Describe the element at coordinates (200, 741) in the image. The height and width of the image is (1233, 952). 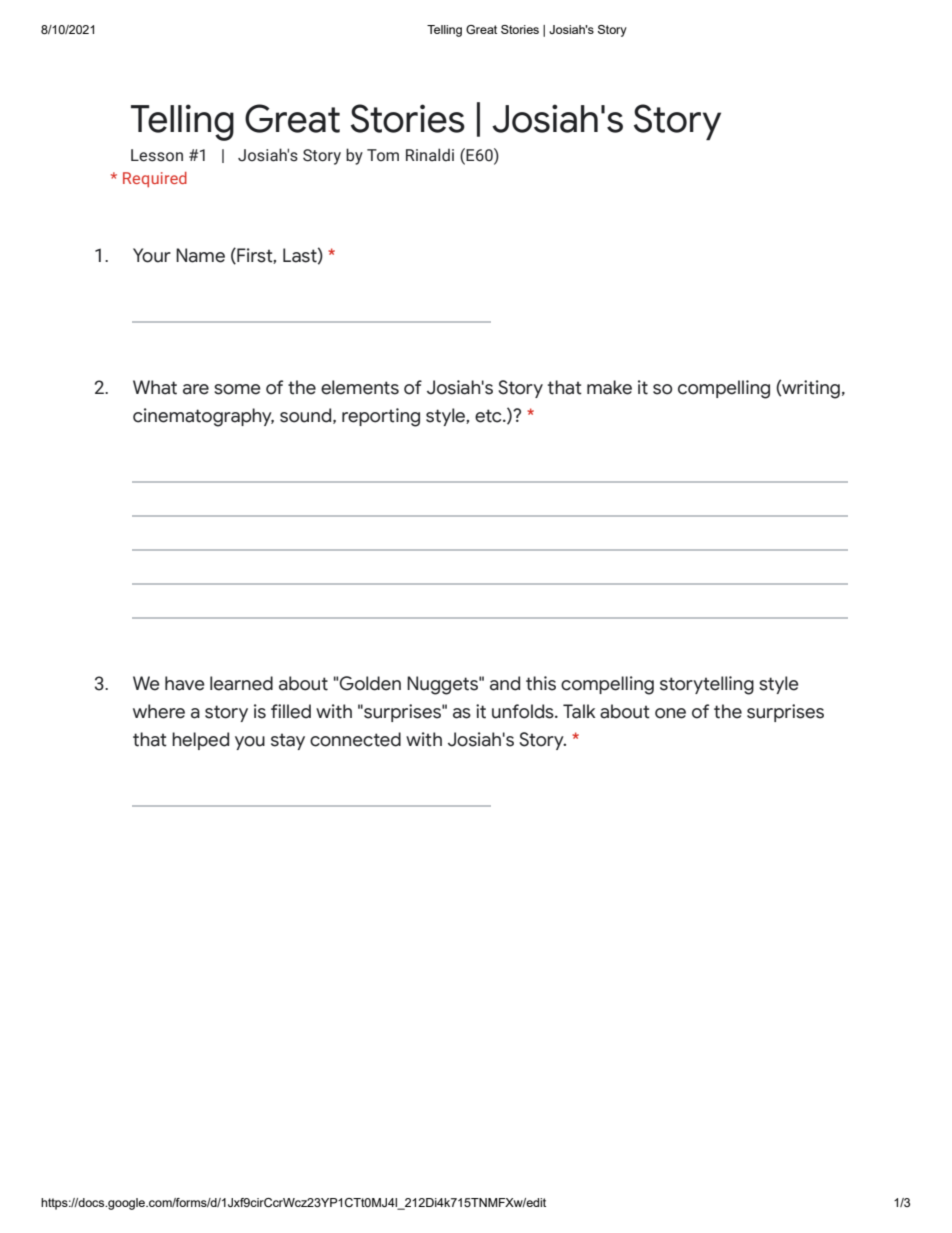
I see `helped` at that location.
